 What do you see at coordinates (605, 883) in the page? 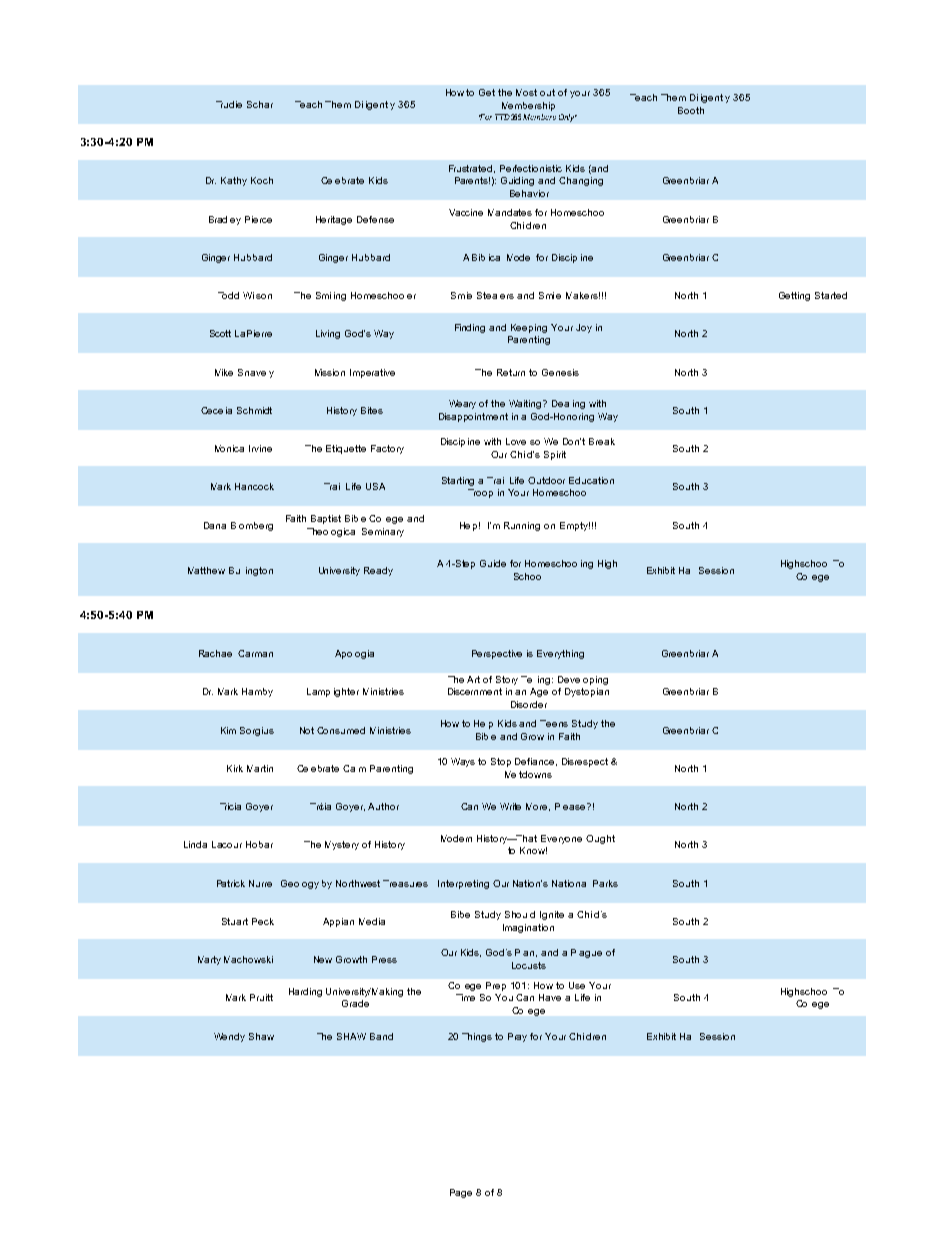
I see `Parks` at bounding box center [605, 883].
